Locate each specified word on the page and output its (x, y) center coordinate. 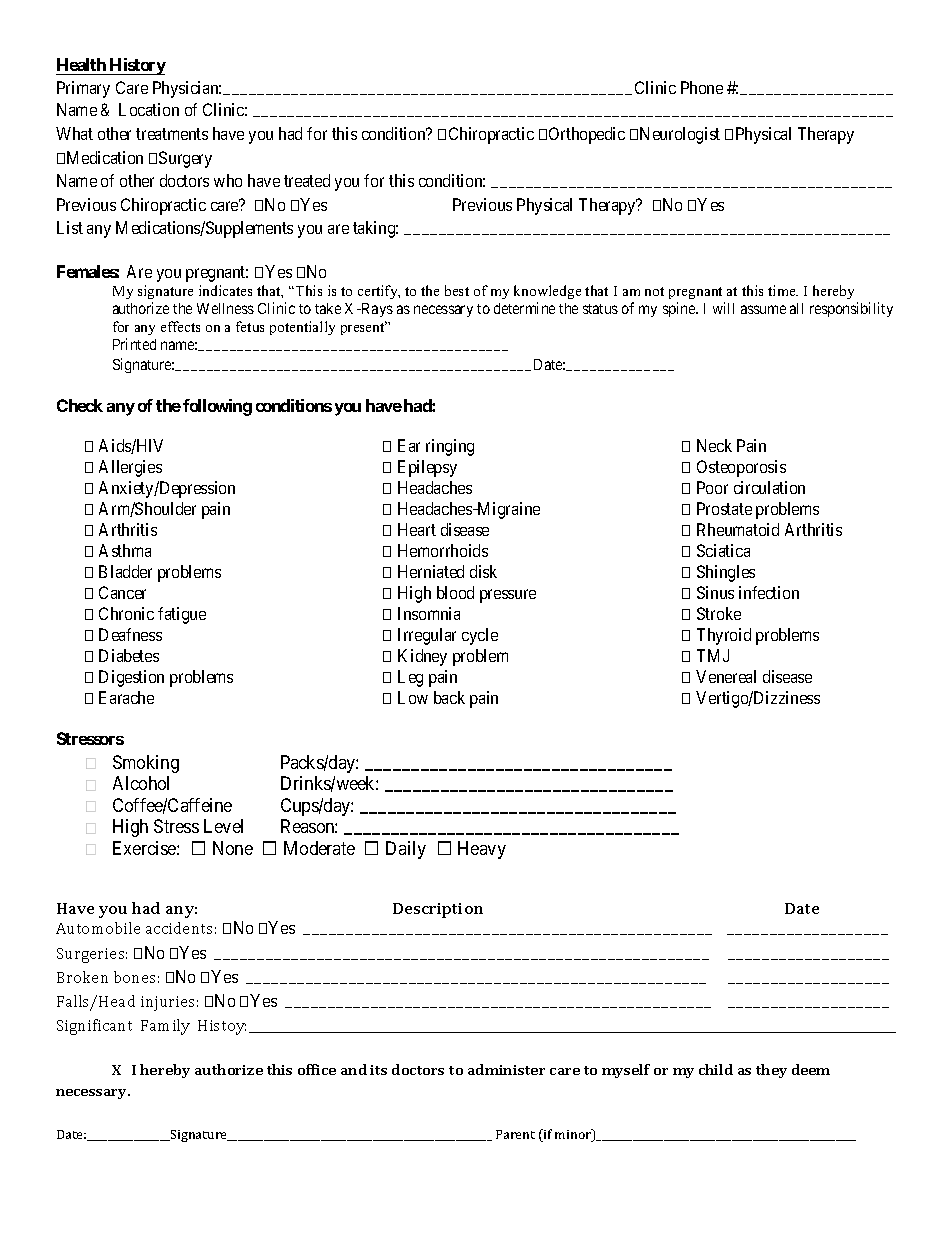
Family (165, 1027)
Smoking (146, 764)
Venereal (726, 676)
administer (506, 1069)
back (449, 697)
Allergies (130, 468)
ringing (450, 447)
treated (307, 180)
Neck (714, 445)
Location (149, 109)
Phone (702, 87)
